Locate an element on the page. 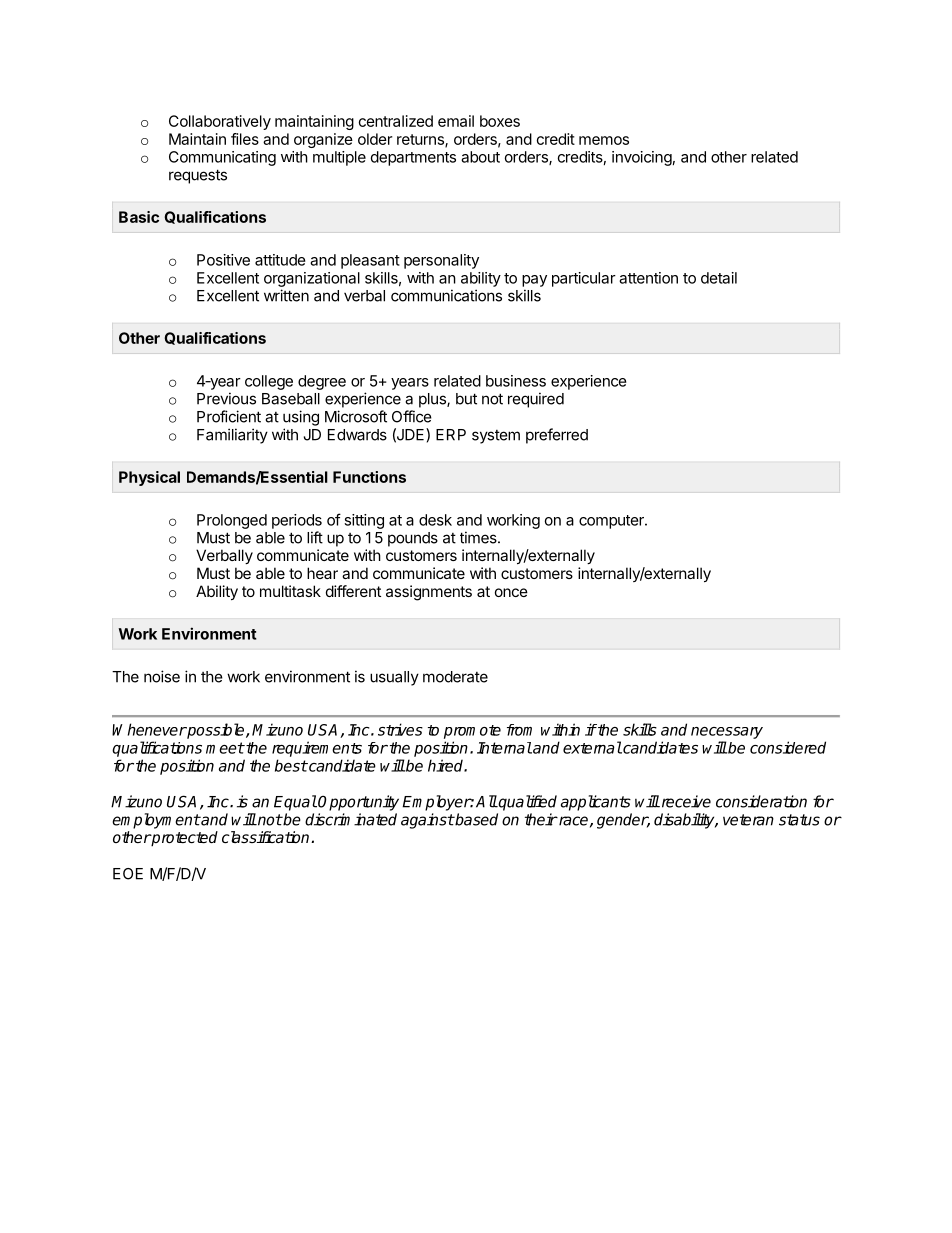  qualified is located at coordinates (527, 803).
